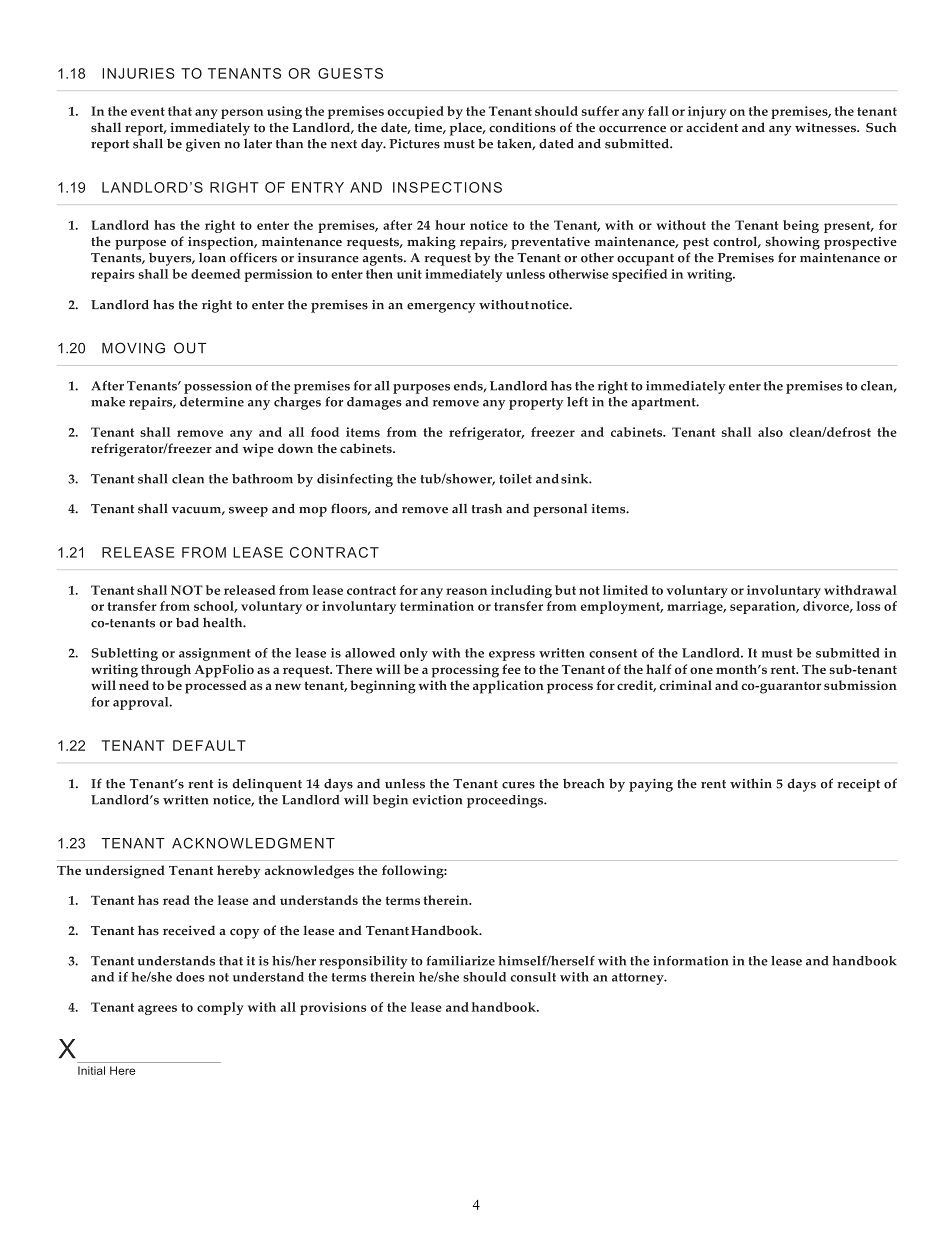  Describe the element at coordinates (533, 977) in the page. I see `consult` at that location.
